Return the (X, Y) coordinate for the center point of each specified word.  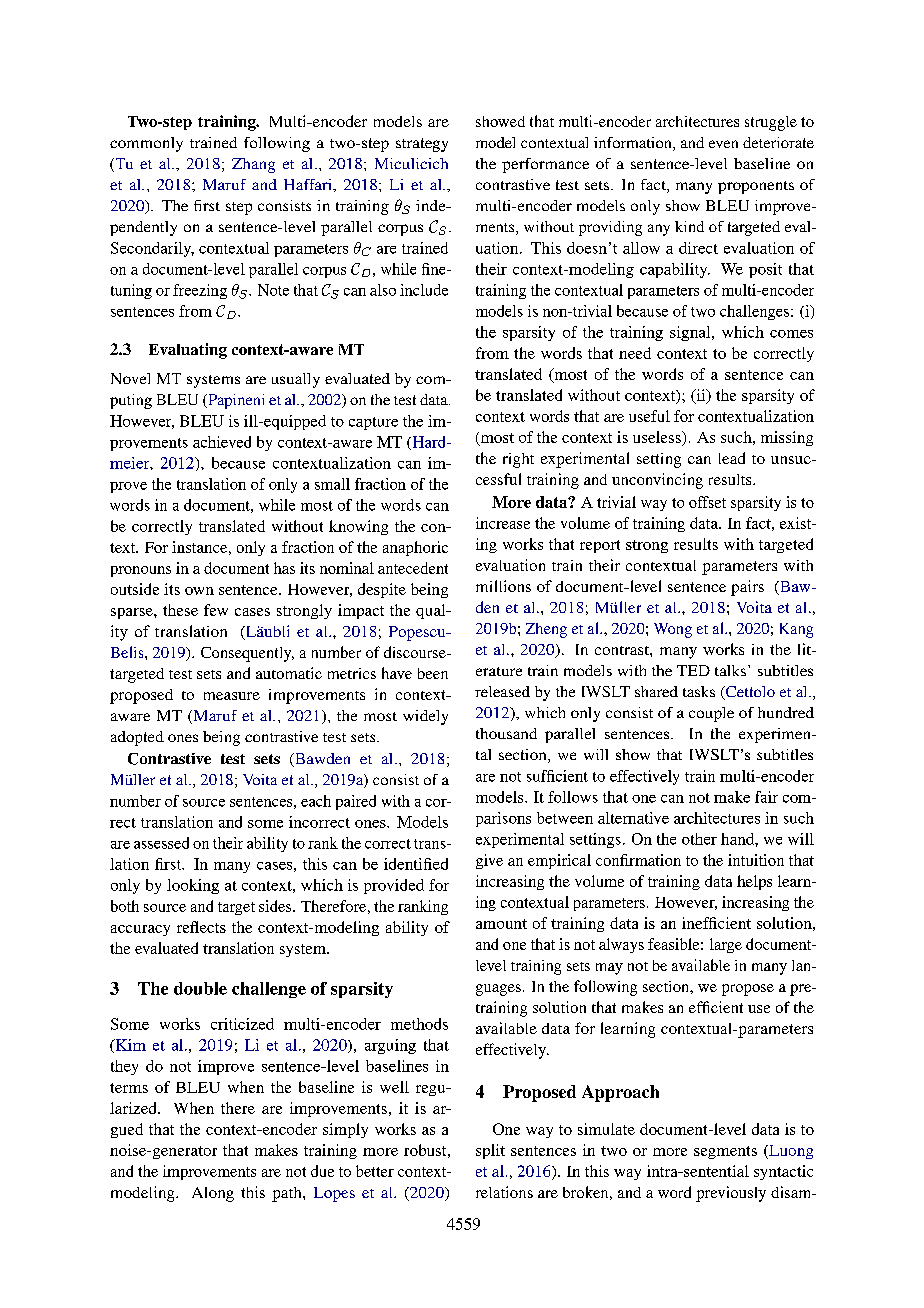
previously (731, 1194)
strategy (422, 145)
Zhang (253, 165)
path (288, 1194)
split (490, 1151)
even (723, 144)
